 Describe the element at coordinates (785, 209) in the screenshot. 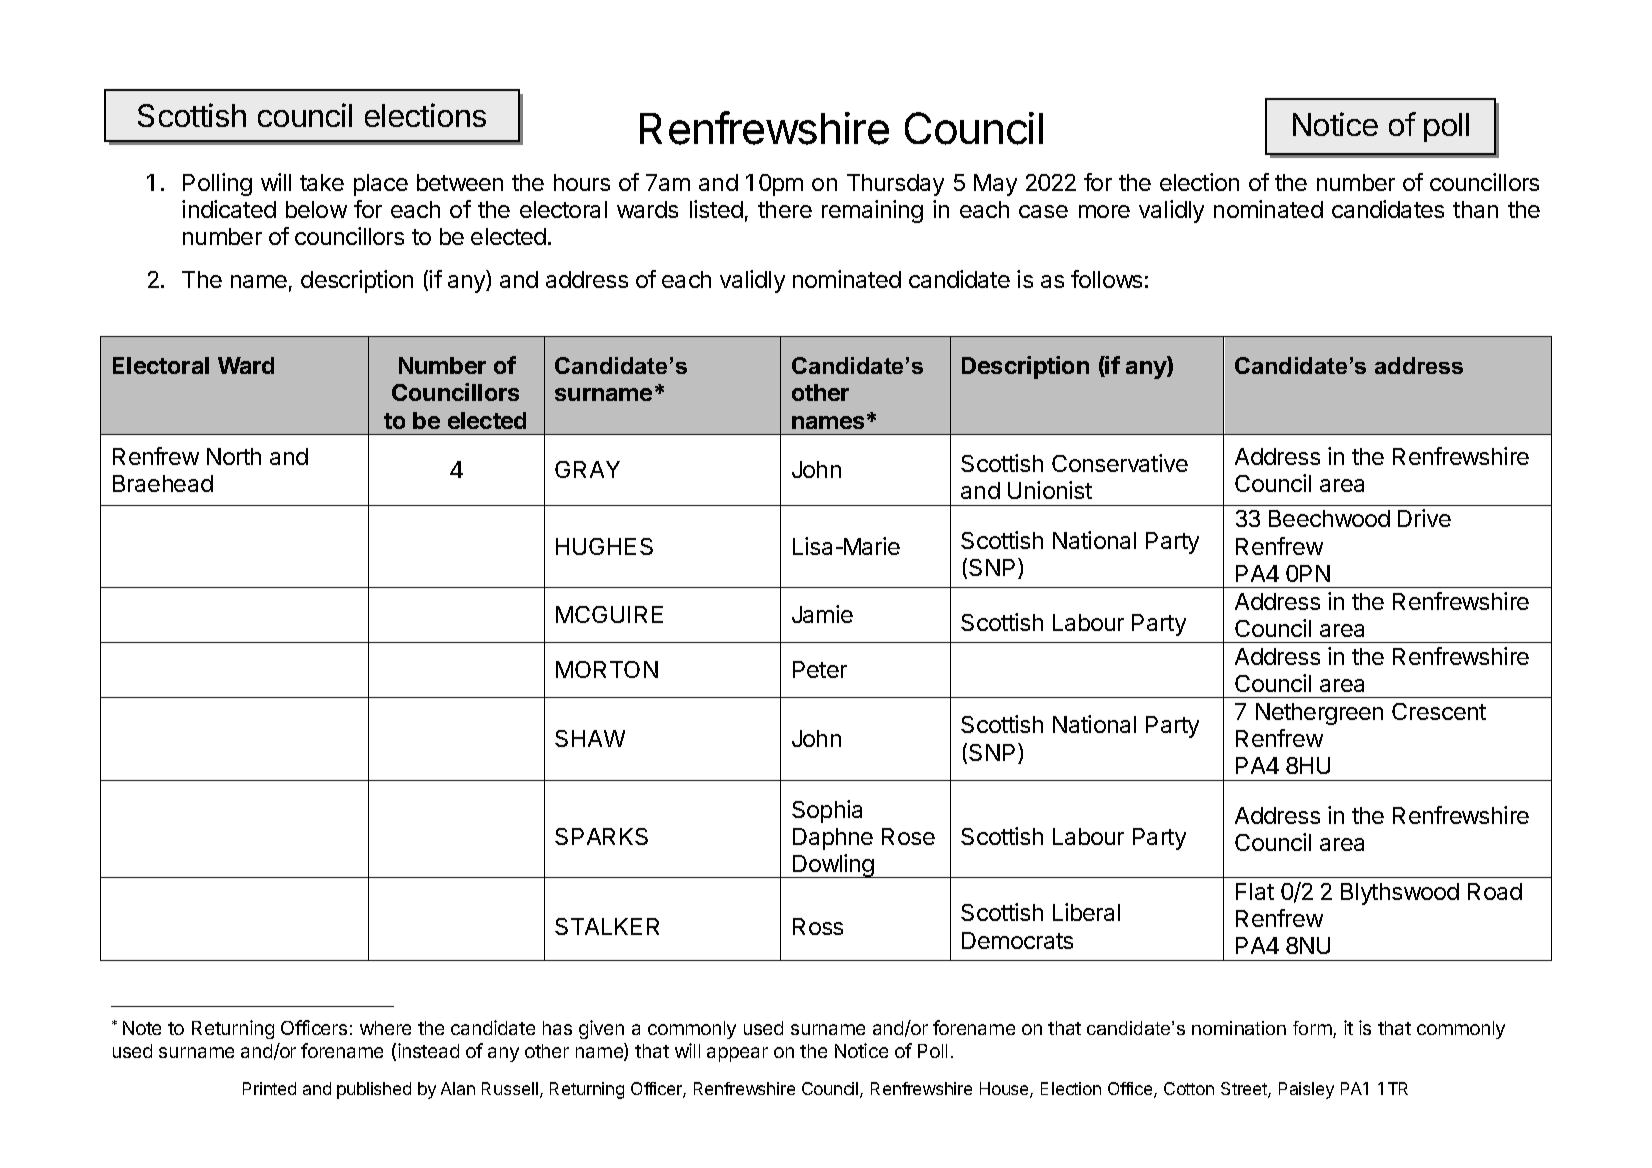

I see `there` at that location.
